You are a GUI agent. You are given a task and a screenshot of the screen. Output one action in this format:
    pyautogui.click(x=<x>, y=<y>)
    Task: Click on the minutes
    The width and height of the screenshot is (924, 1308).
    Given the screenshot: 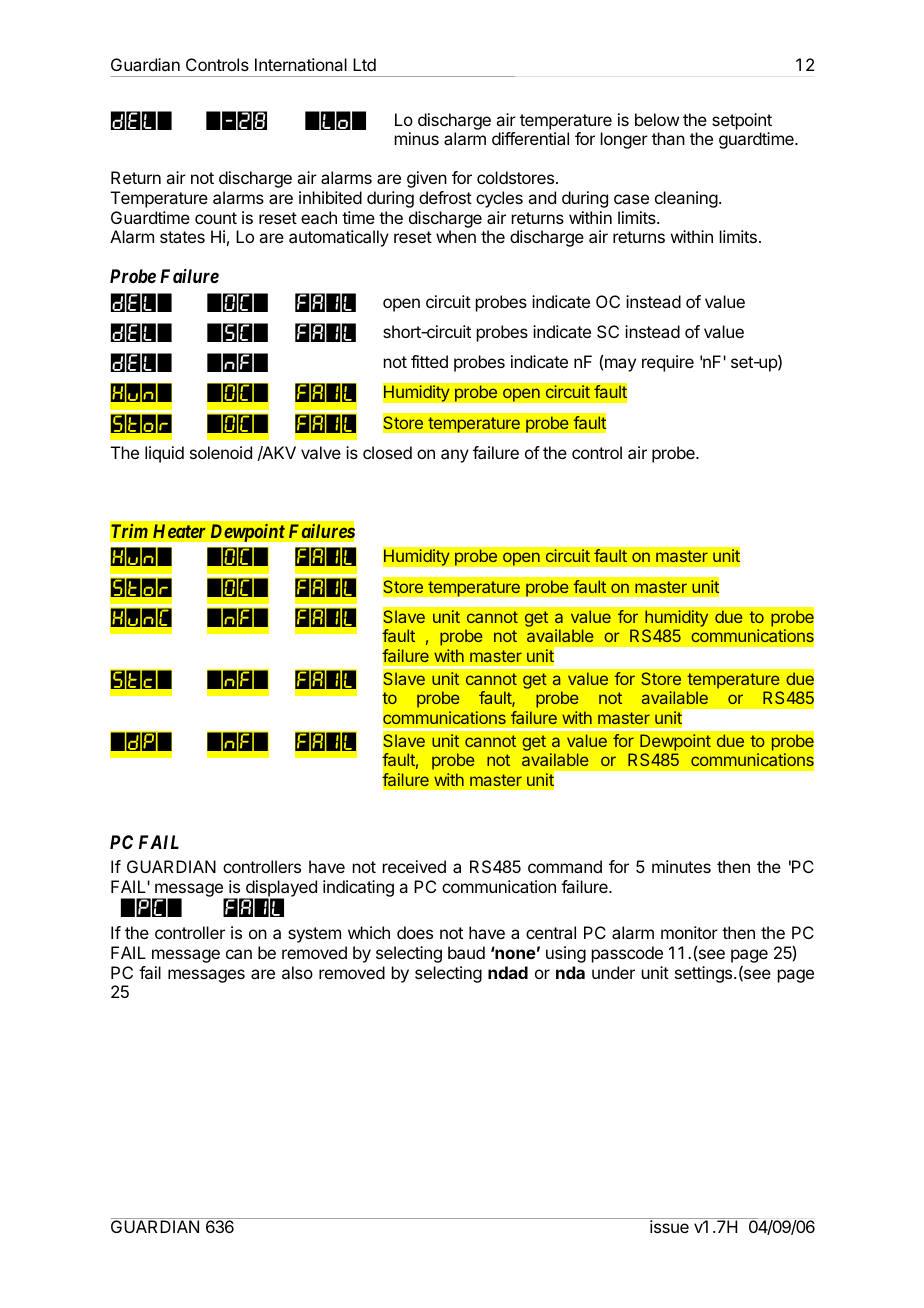 What is the action you would take?
    pyautogui.click(x=681, y=866)
